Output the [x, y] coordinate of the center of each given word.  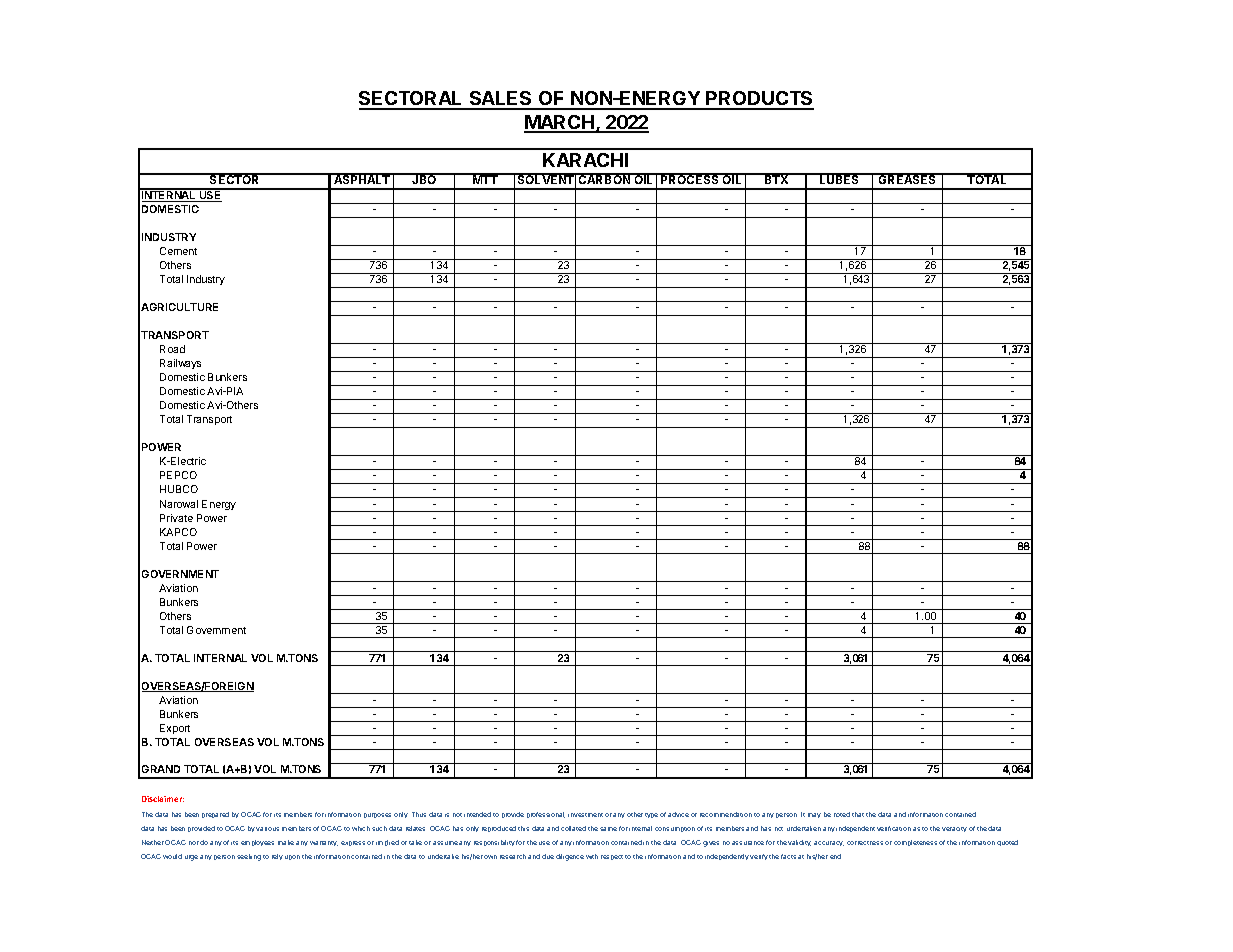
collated [573, 828]
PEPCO [178, 475]
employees [257, 843]
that [858, 814]
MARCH [560, 123]
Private [176, 518]
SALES [500, 100]
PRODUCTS [759, 100]
